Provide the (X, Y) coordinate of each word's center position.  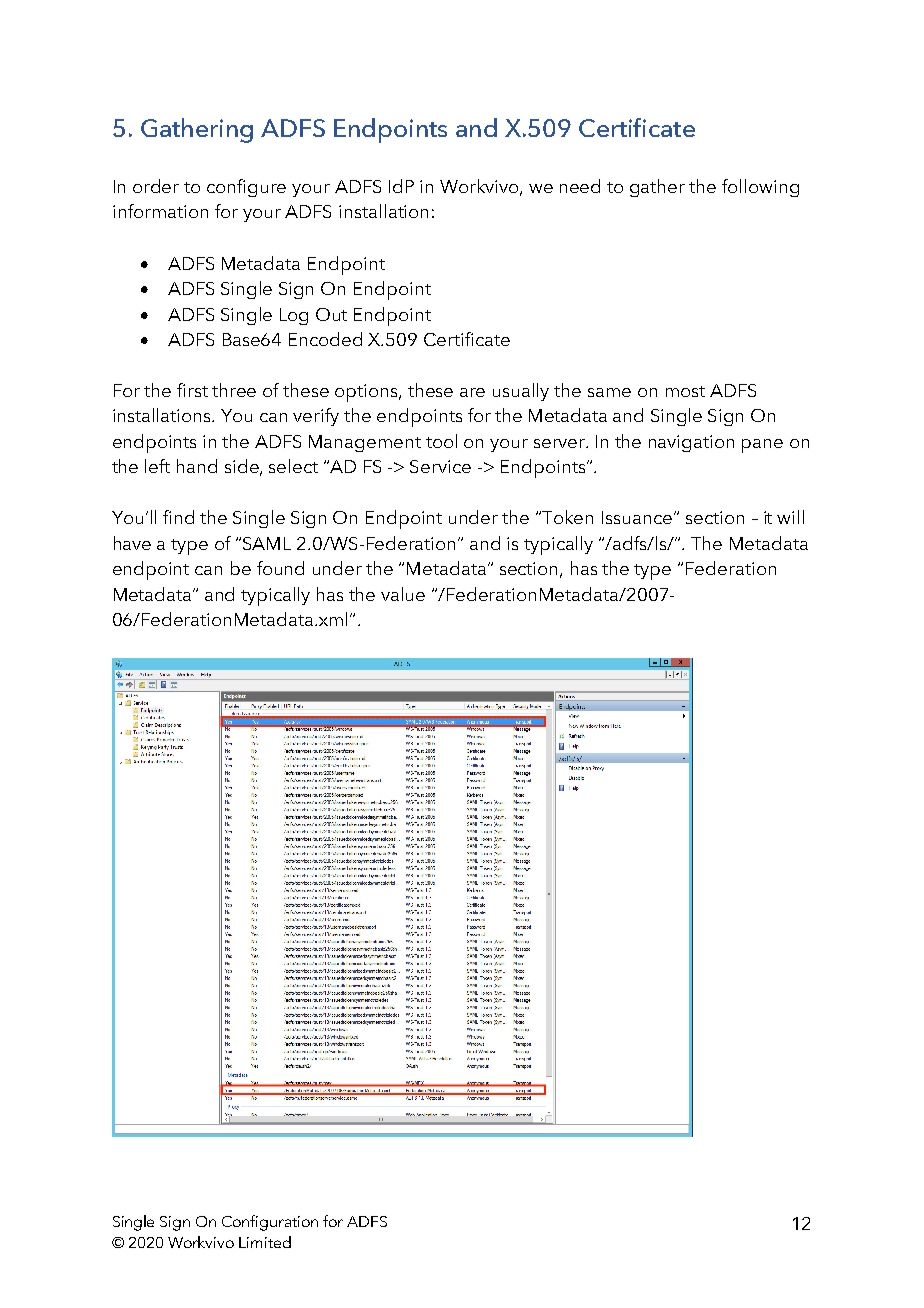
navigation (691, 443)
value (403, 594)
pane (762, 446)
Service (440, 466)
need (580, 186)
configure (246, 188)
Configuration (270, 1223)
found (280, 568)
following (760, 188)
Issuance (638, 517)
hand (197, 466)
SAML (267, 543)
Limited (265, 1242)
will (790, 517)
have (132, 543)
